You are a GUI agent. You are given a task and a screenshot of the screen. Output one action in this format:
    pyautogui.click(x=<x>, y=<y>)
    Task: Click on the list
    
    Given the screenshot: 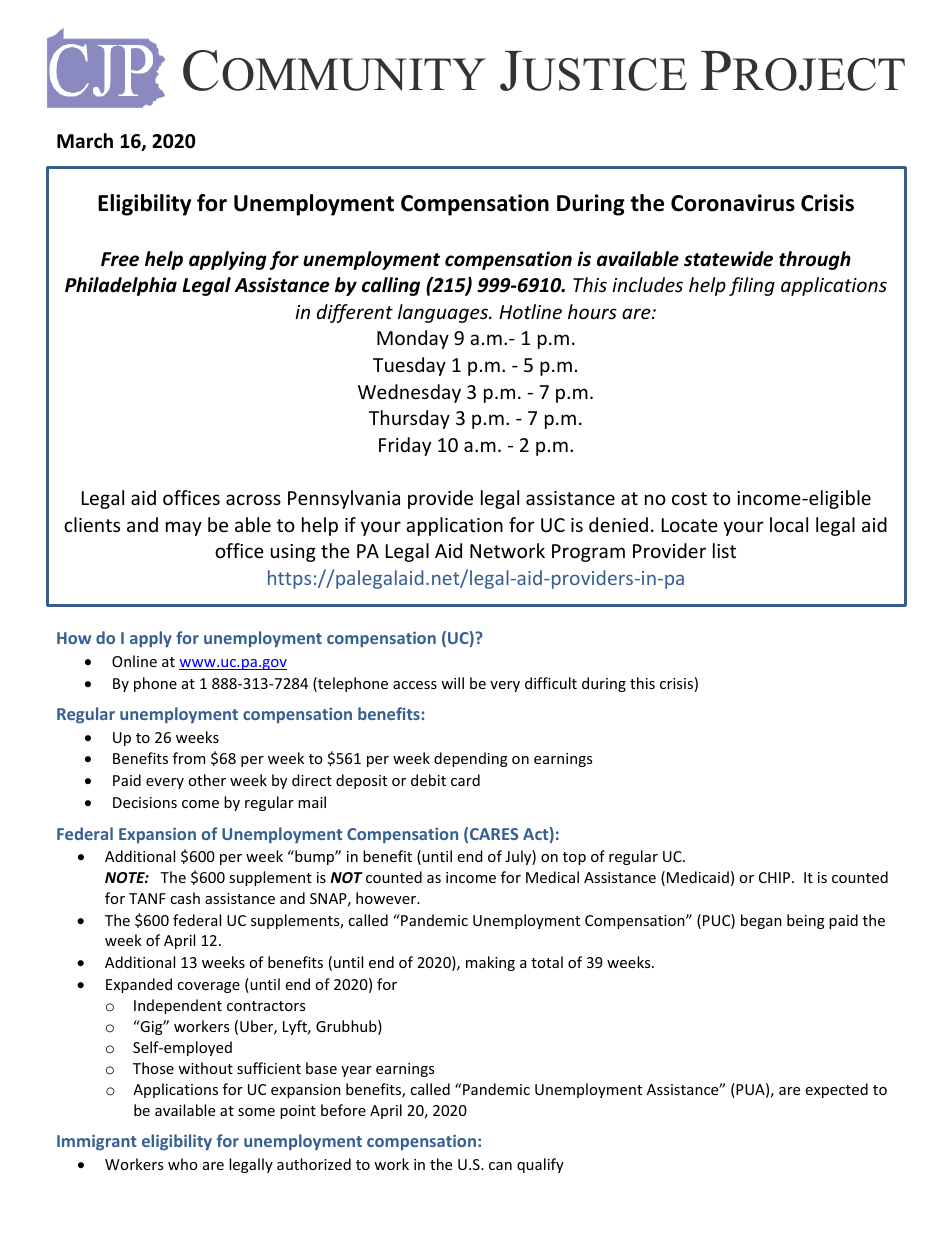 What is the action you would take?
    pyautogui.click(x=724, y=550)
